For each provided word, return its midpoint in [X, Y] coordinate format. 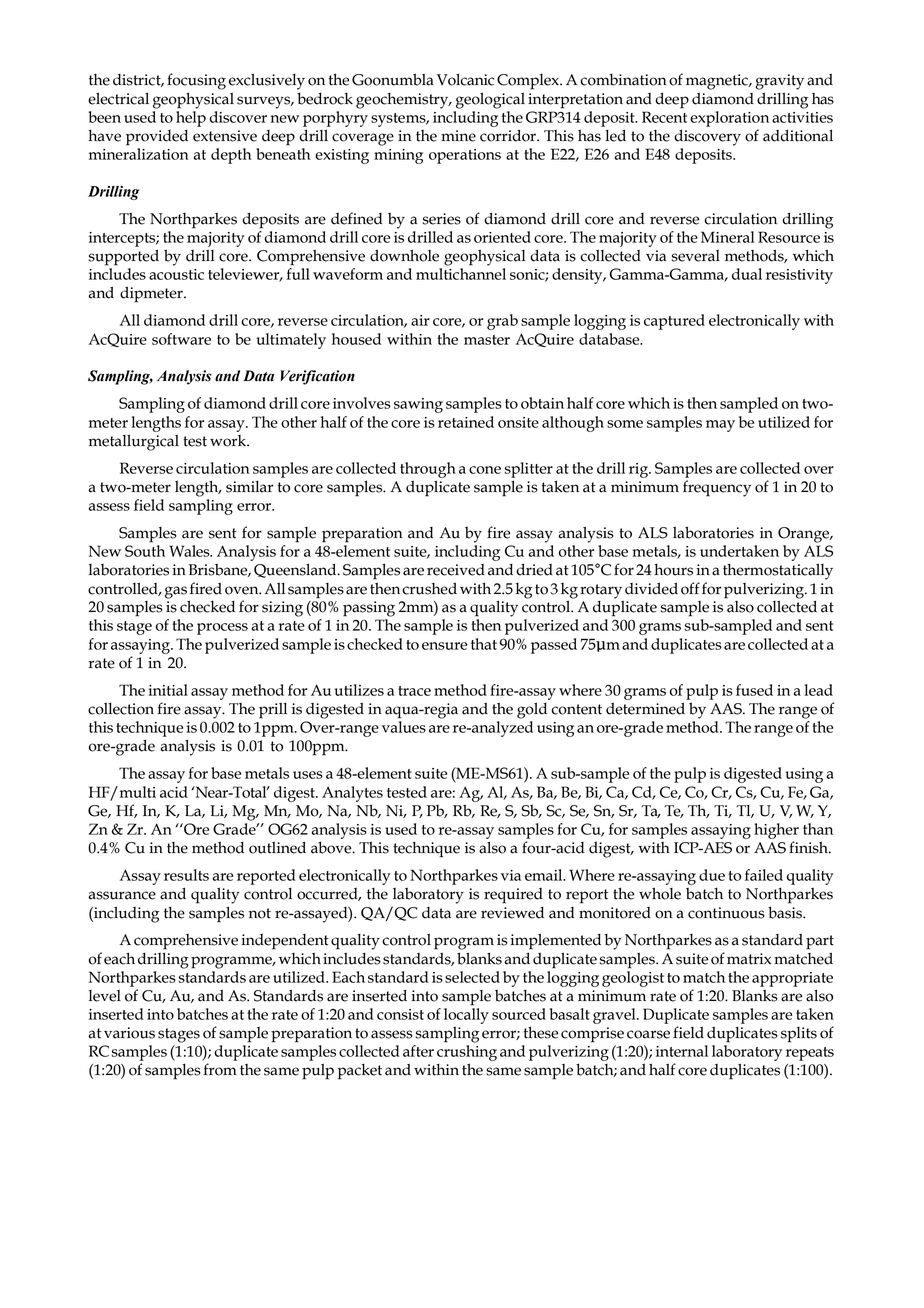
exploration [729, 119]
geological [490, 100]
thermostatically [778, 571]
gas [176, 592]
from [220, 1069]
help [191, 119]
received [456, 570]
